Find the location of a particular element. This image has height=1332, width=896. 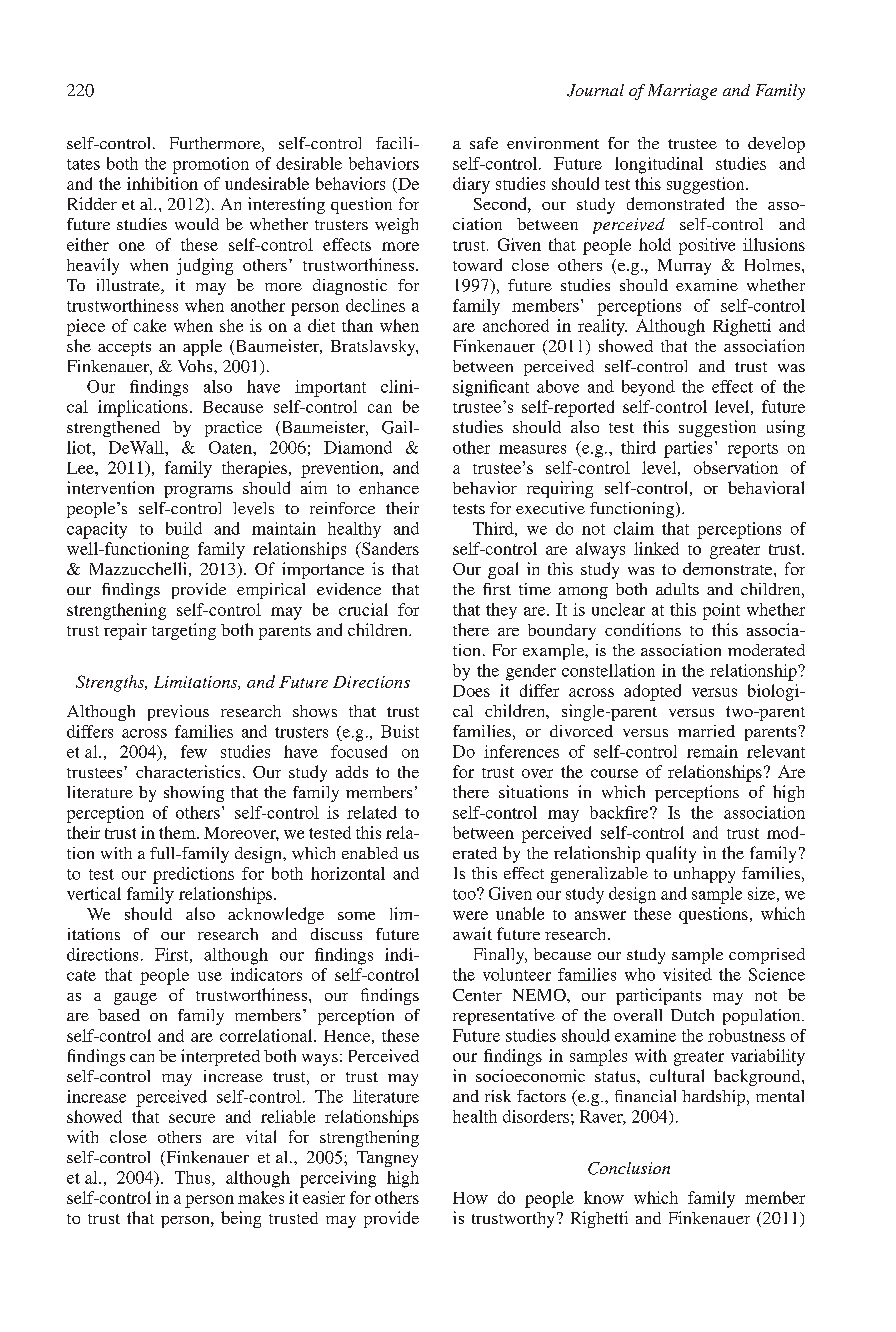

Ridder is located at coordinates (92, 203).
